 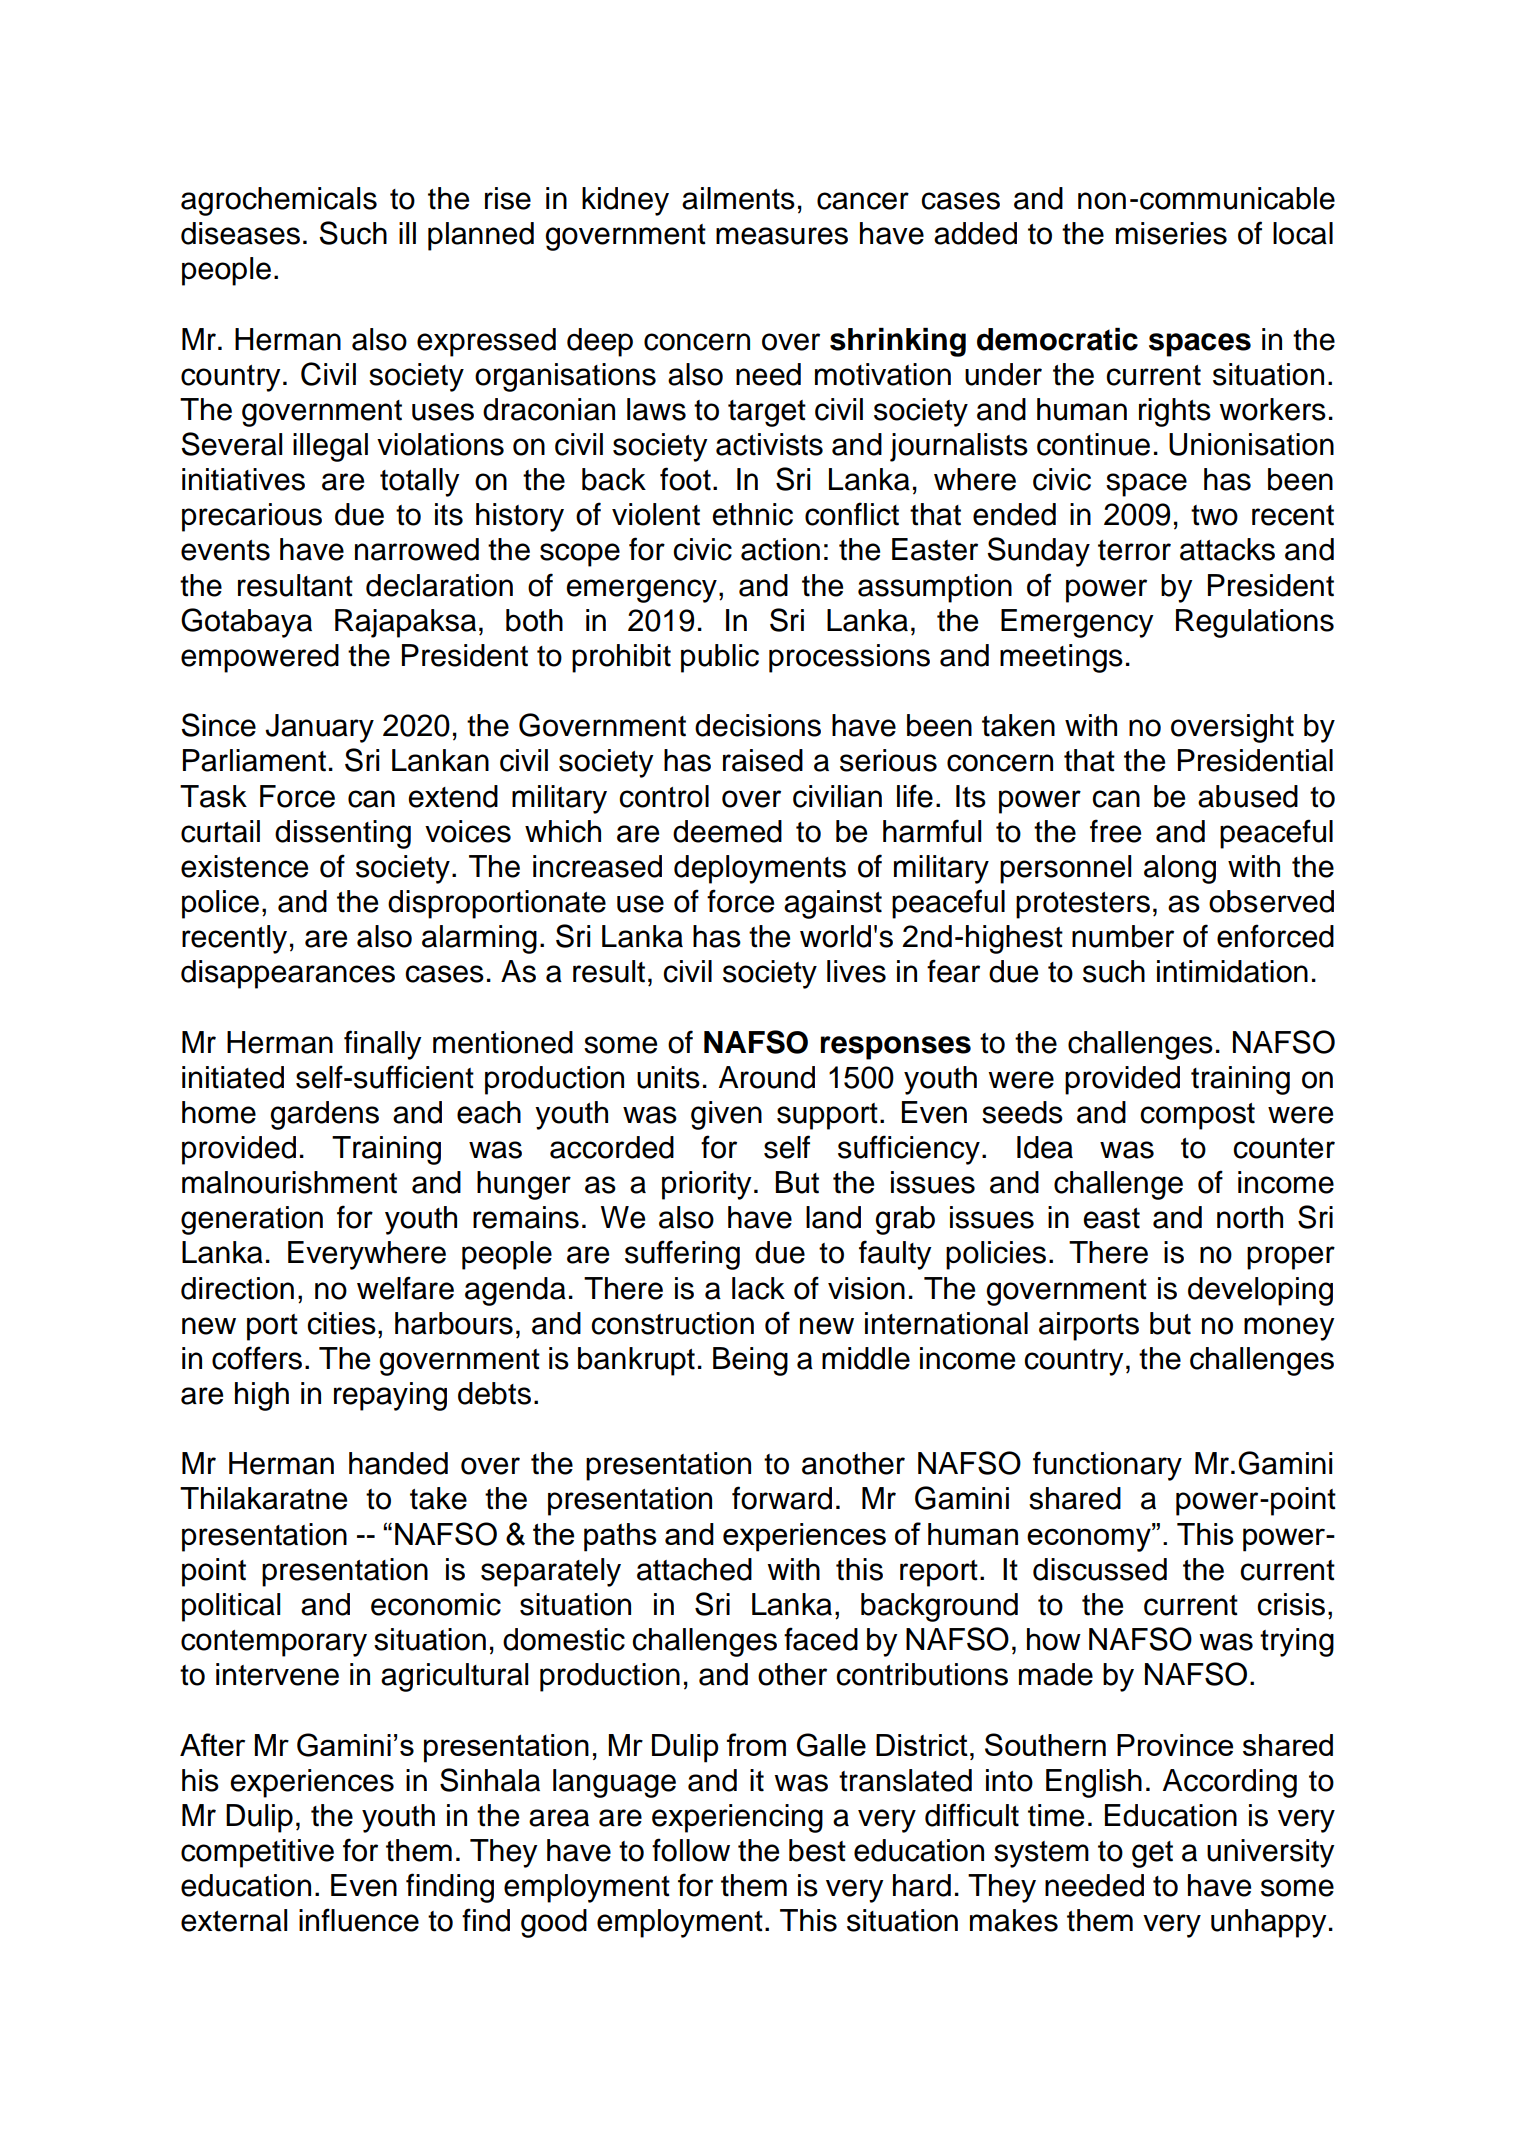 I want to click on compost, so click(x=1197, y=1116).
